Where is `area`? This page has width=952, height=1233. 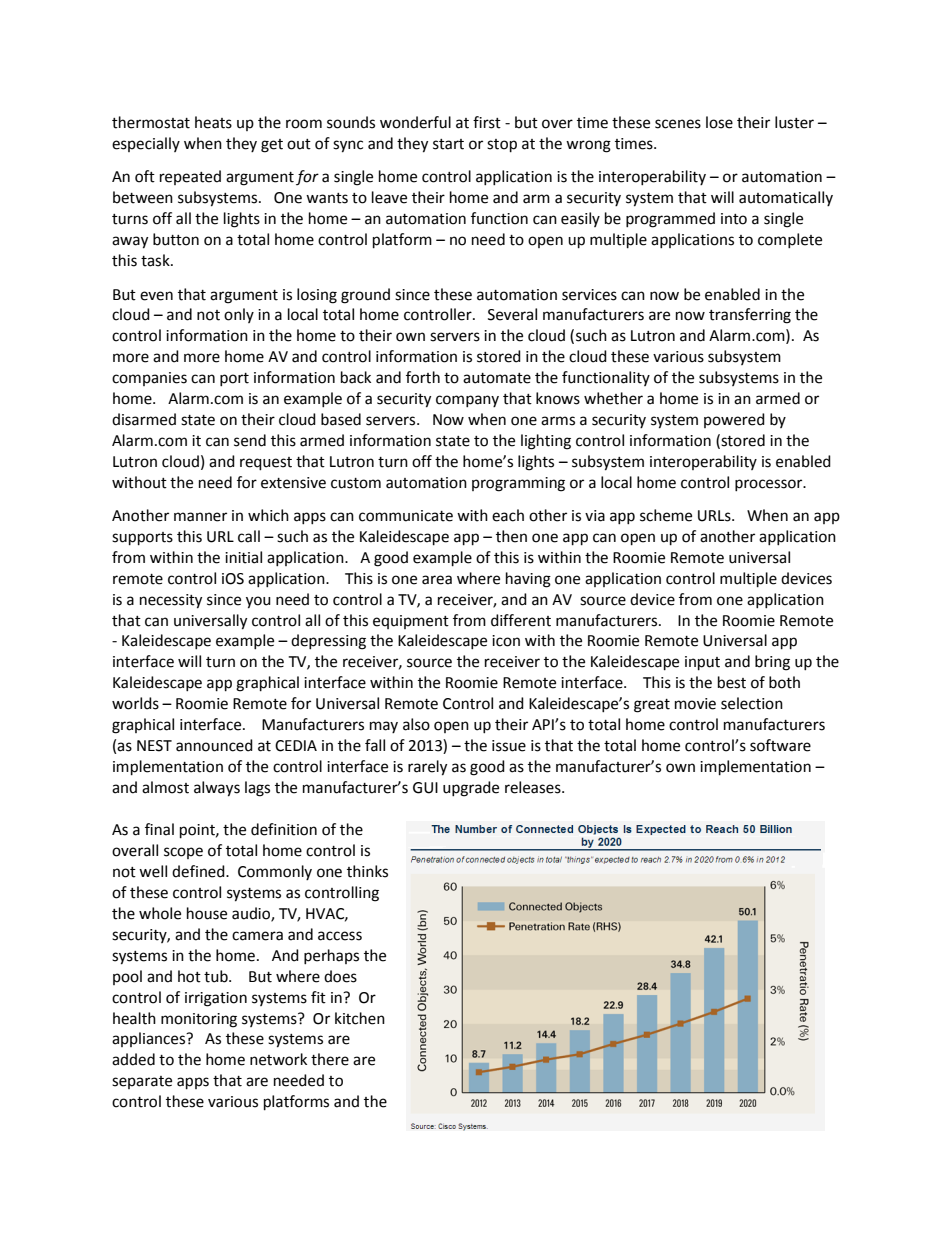
area is located at coordinates (437, 580).
